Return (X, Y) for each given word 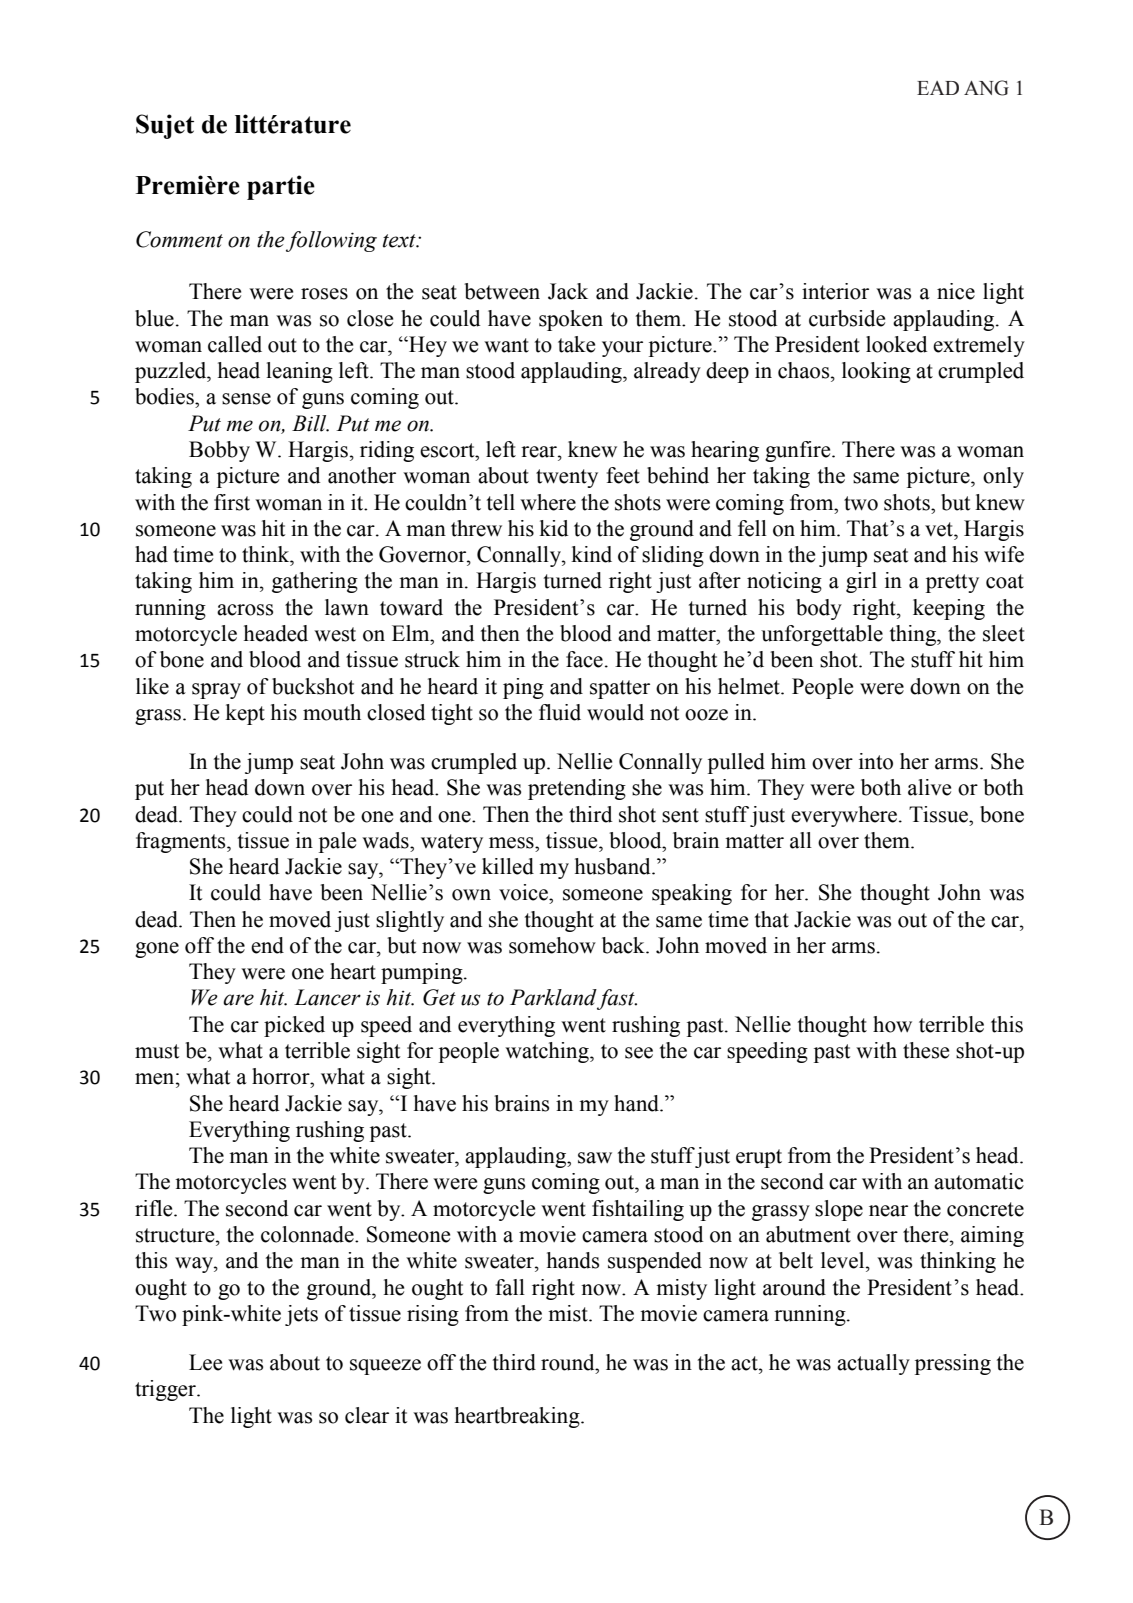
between (502, 291)
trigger (166, 1390)
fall (510, 1287)
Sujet (165, 126)
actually (873, 1364)
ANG (986, 88)
